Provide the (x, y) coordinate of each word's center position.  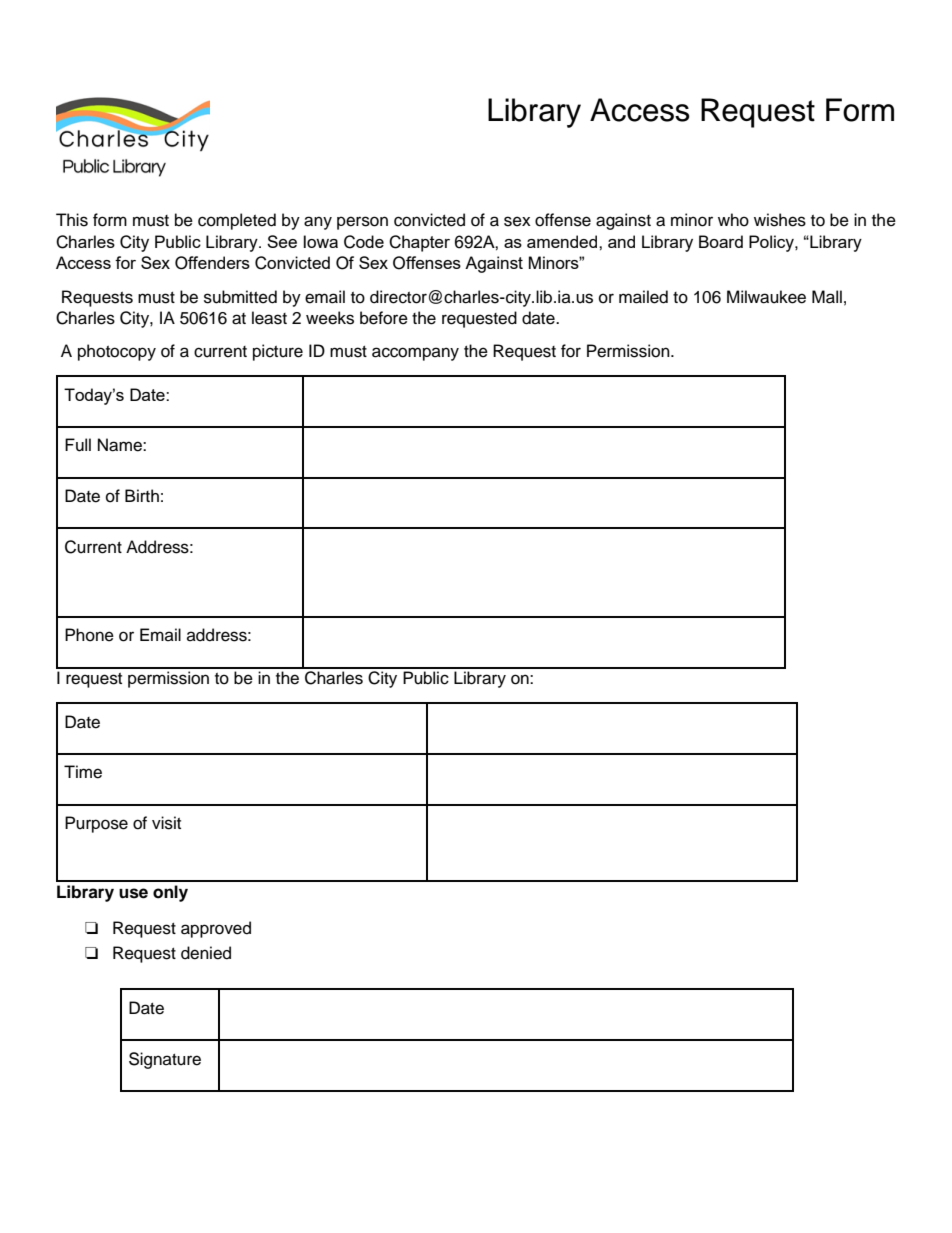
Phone (89, 635)
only (170, 893)
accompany (415, 354)
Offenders (212, 263)
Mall (827, 297)
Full (78, 445)
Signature (165, 1060)
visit (166, 823)
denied (206, 953)
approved (216, 929)
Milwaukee (766, 297)
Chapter (419, 243)
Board (721, 241)
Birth (142, 495)
